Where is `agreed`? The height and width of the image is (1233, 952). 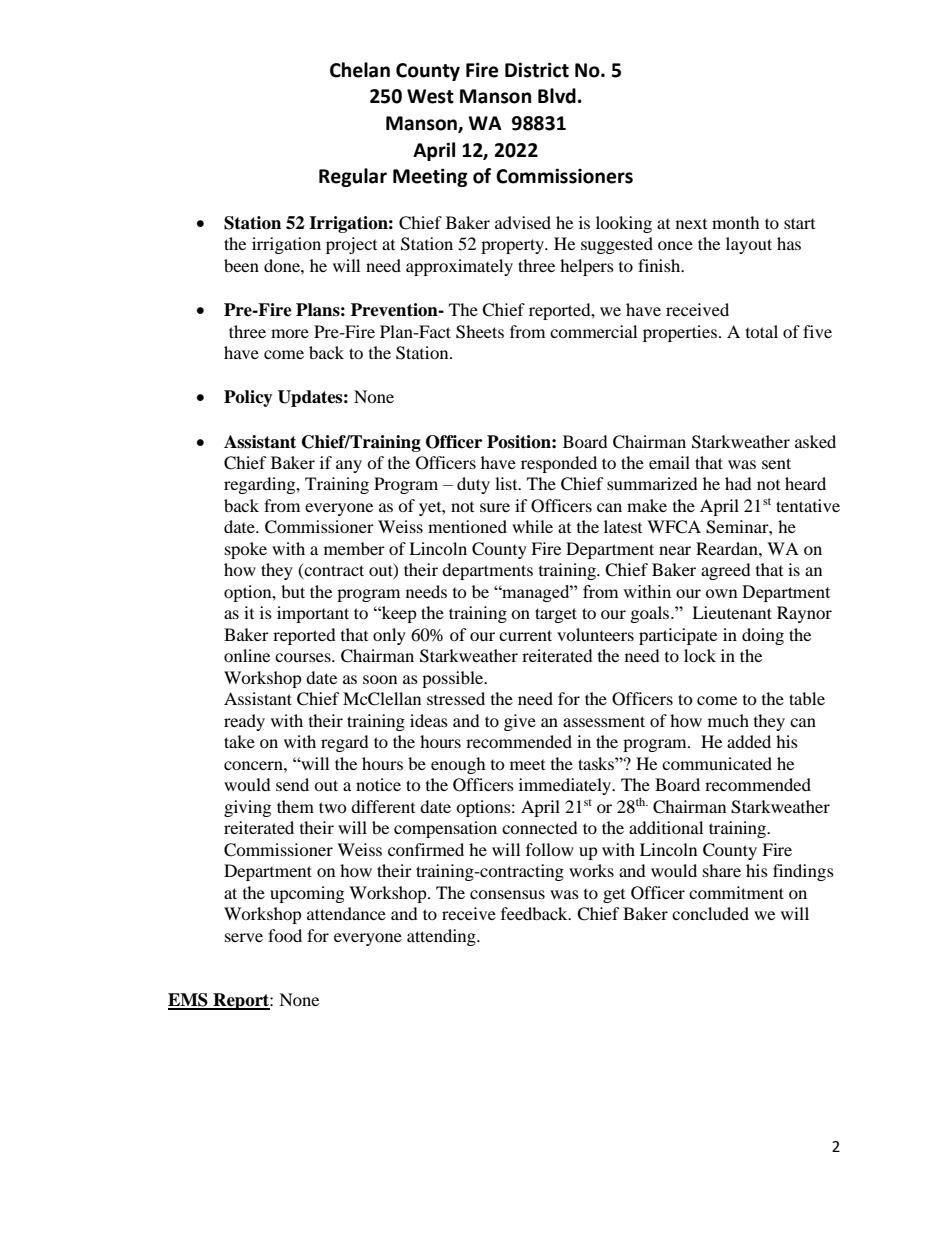 agreed is located at coordinates (726, 571).
